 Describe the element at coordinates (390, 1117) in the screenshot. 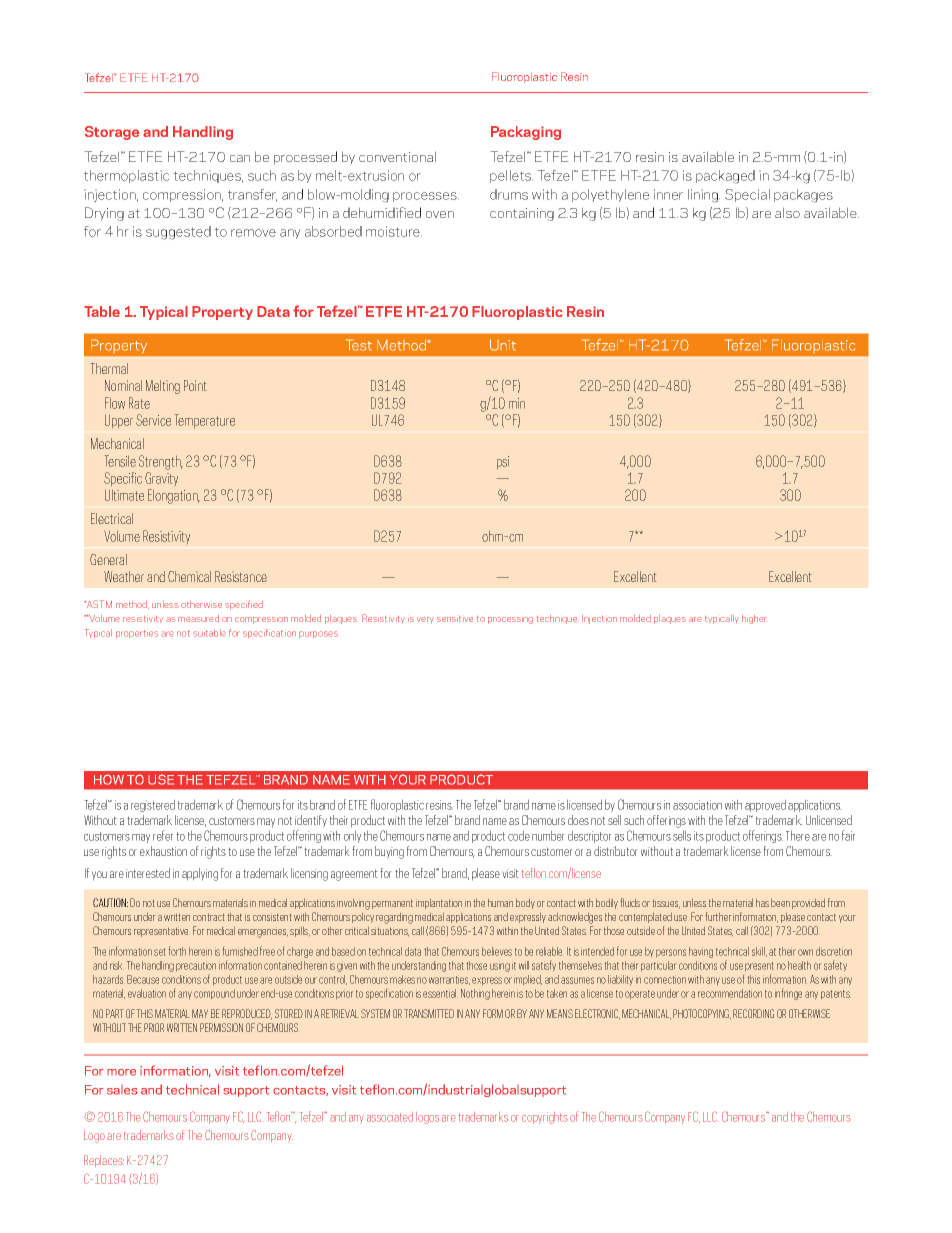

I see `associated` at that location.
